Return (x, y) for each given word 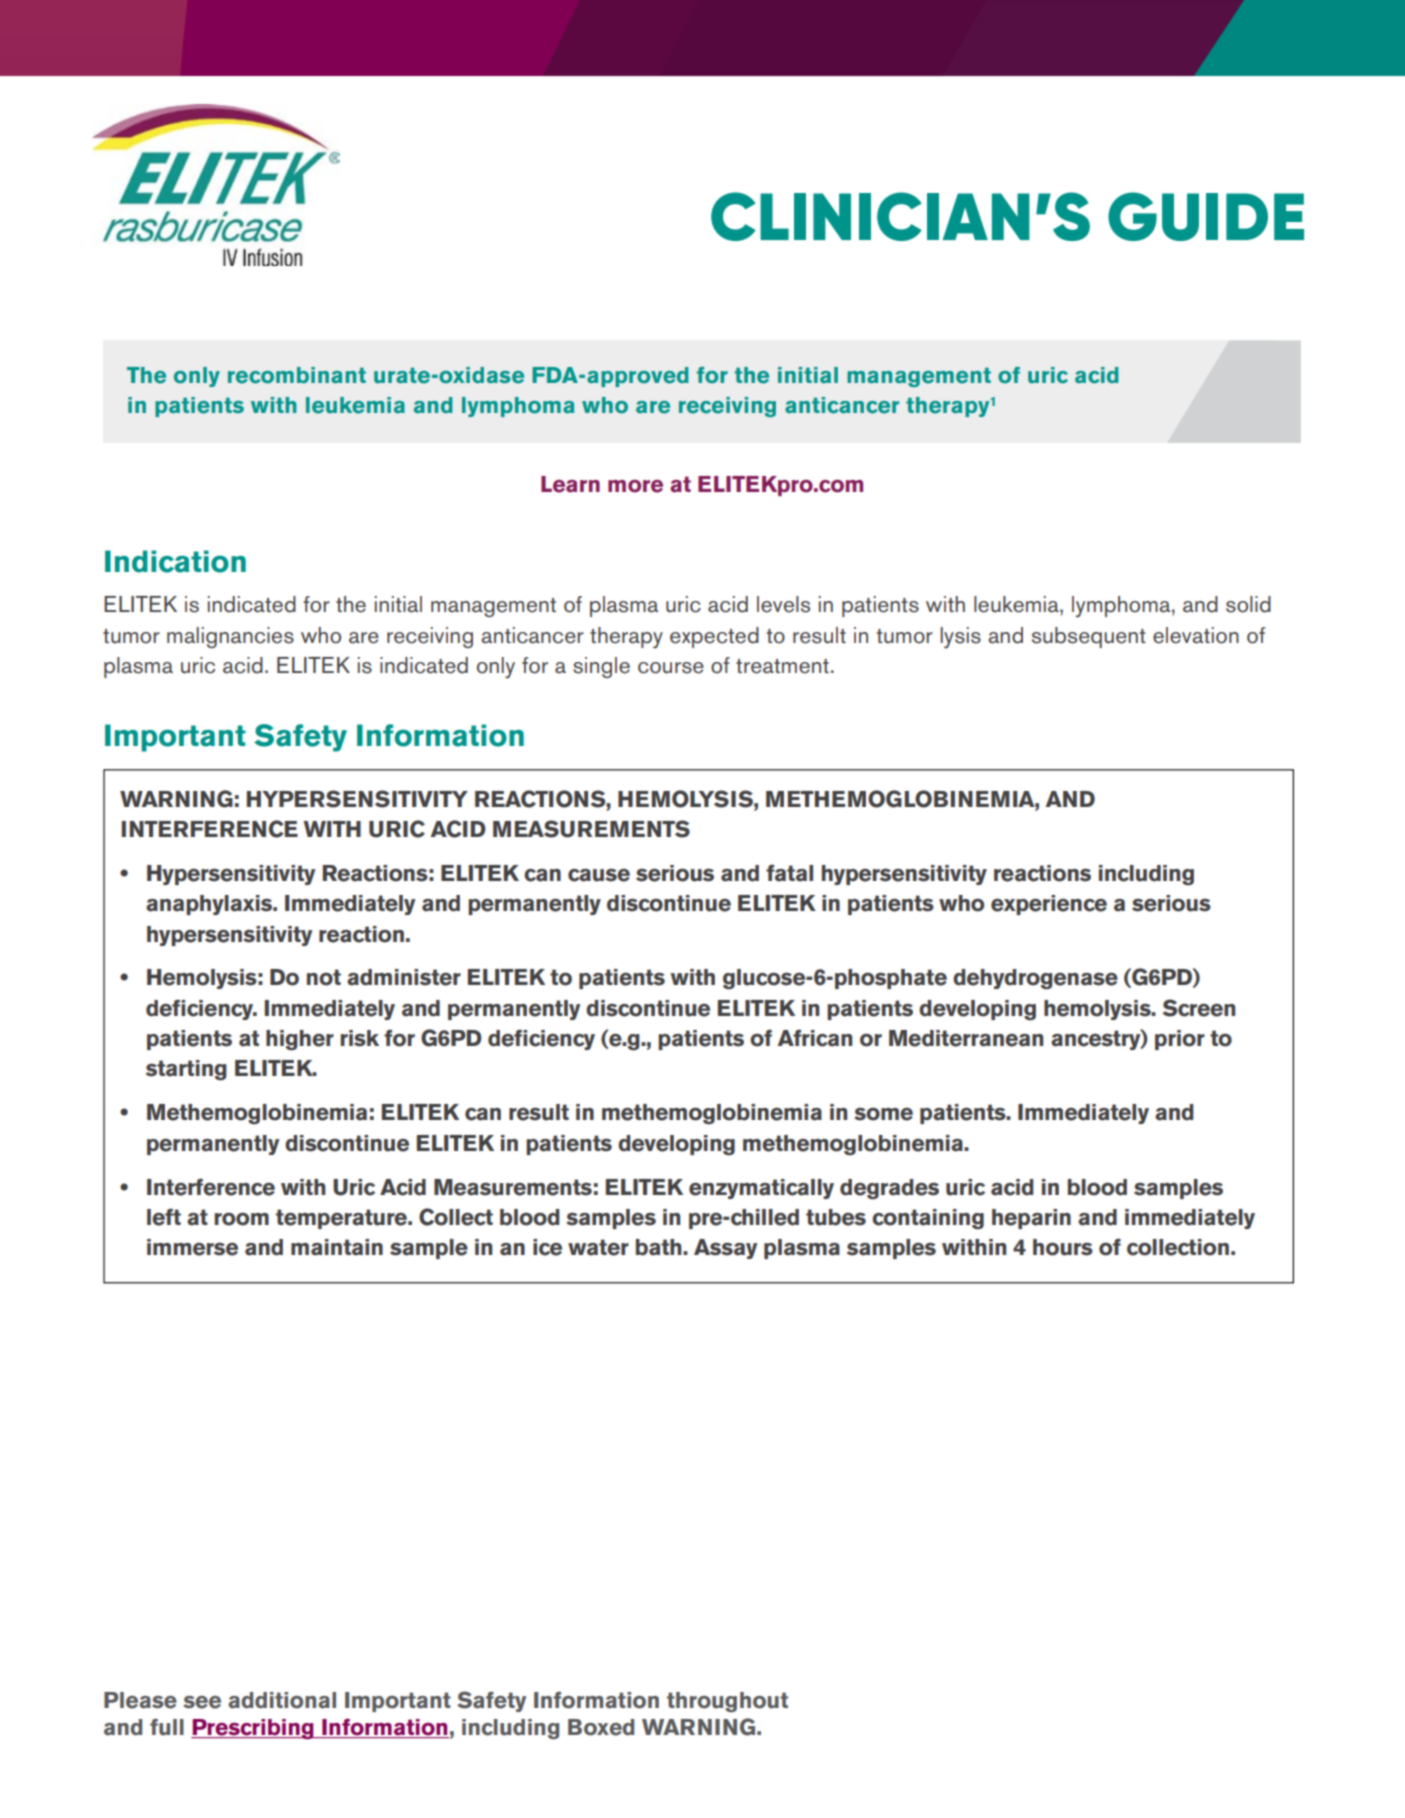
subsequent (1089, 637)
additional (282, 1700)
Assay (726, 1249)
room (241, 1219)
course (671, 668)
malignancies (230, 637)
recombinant (297, 375)
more (635, 486)
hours (1063, 1247)
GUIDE (1206, 216)
